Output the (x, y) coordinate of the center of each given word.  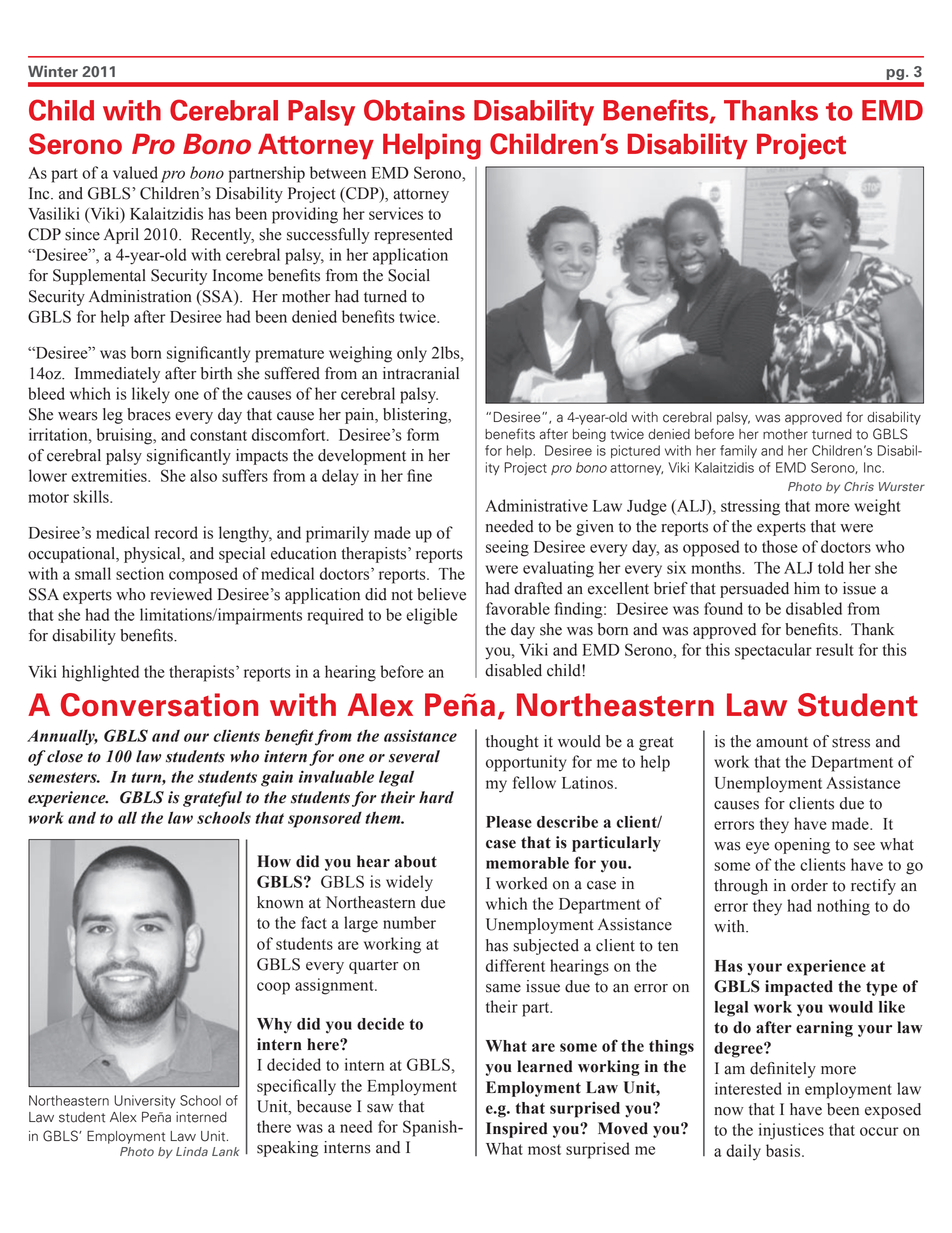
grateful (212, 799)
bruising (126, 436)
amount (782, 742)
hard (436, 797)
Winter (53, 71)
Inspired (517, 1130)
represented (413, 236)
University (145, 1101)
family (738, 451)
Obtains (414, 110)
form (423, 434)
